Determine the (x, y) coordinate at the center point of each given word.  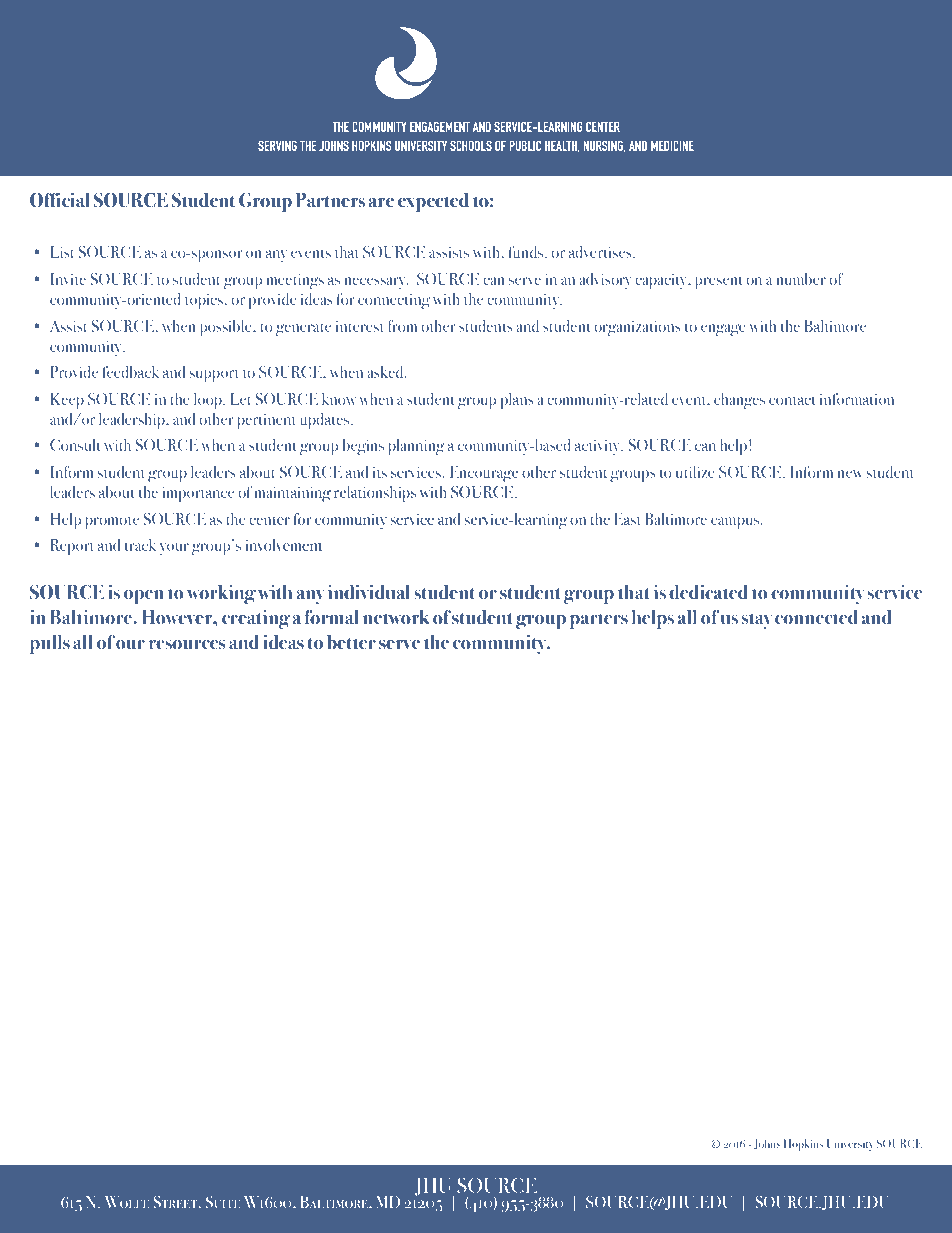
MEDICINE (672, 145)
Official (59, 200)
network (396, 617)
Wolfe (126, 1202)
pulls (50, 644)
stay (757, 621)
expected (433, 202)
